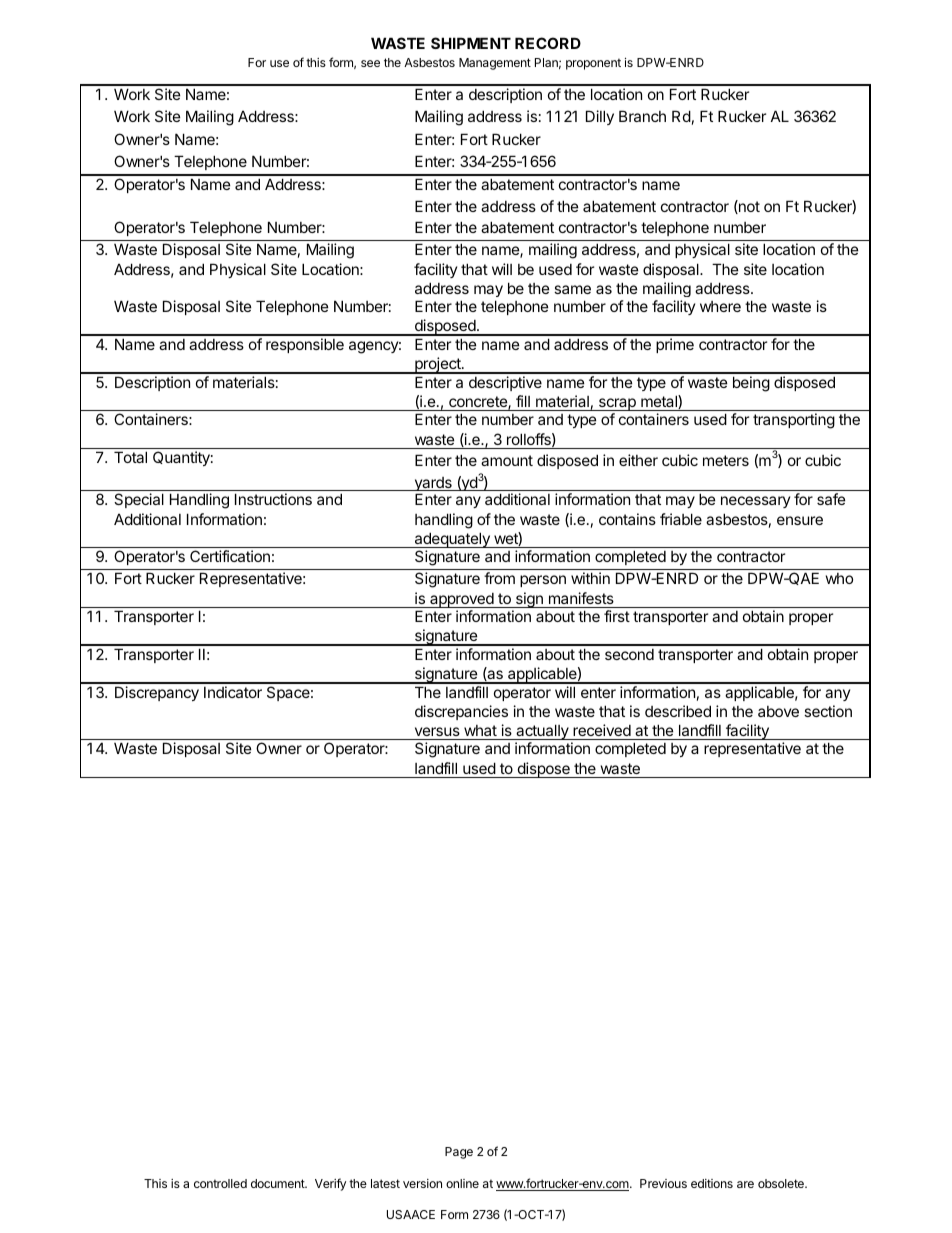  Describe the element at coordinates (495, 64) in the screenshot. I see `Management` at that location.
